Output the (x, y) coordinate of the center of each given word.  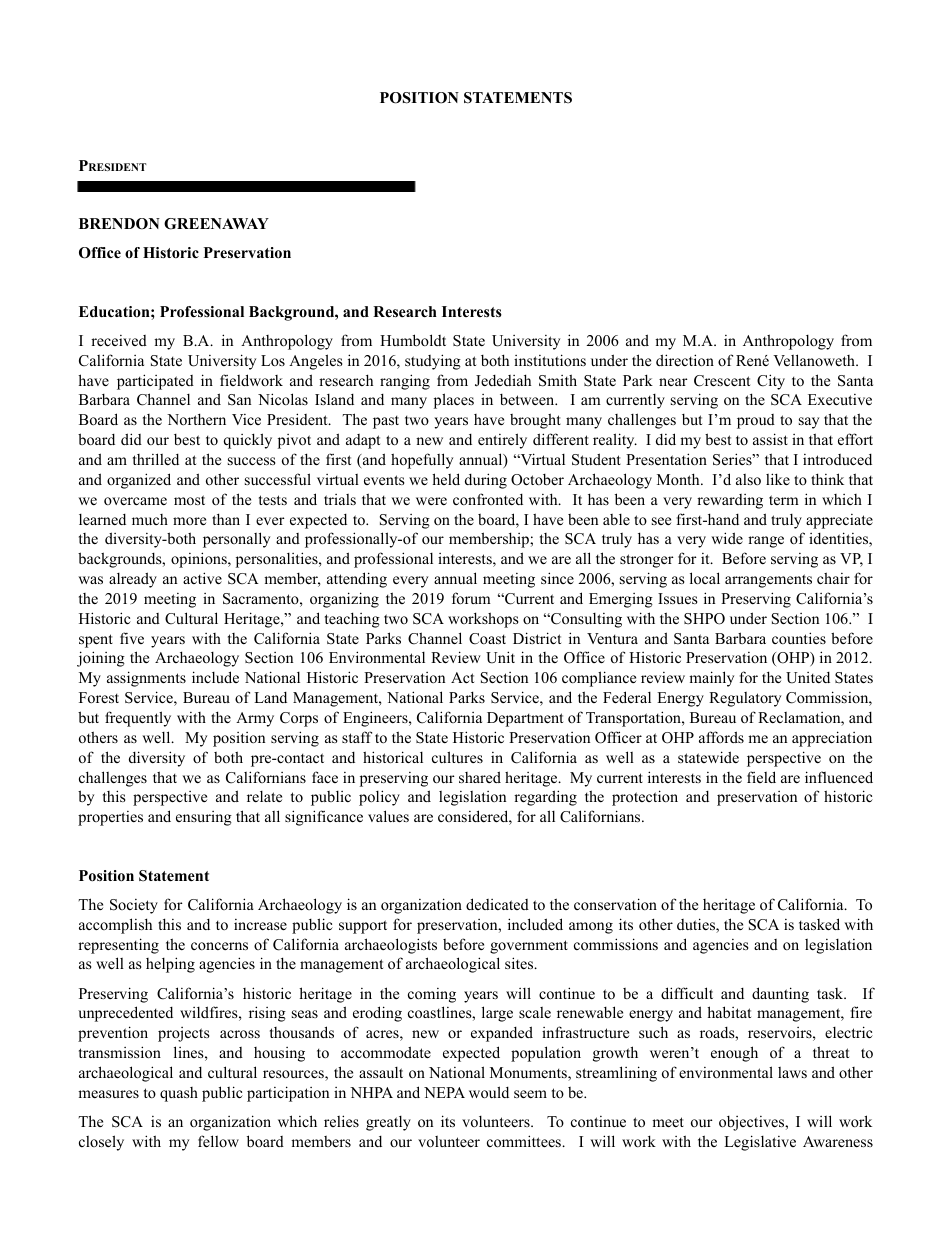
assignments (146, 679)
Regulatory (745, 699)
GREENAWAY (216, 224)
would (489, 1092)
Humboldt (413, 340)
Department (525, 719)
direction (685, 360)
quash (179, 1094)
